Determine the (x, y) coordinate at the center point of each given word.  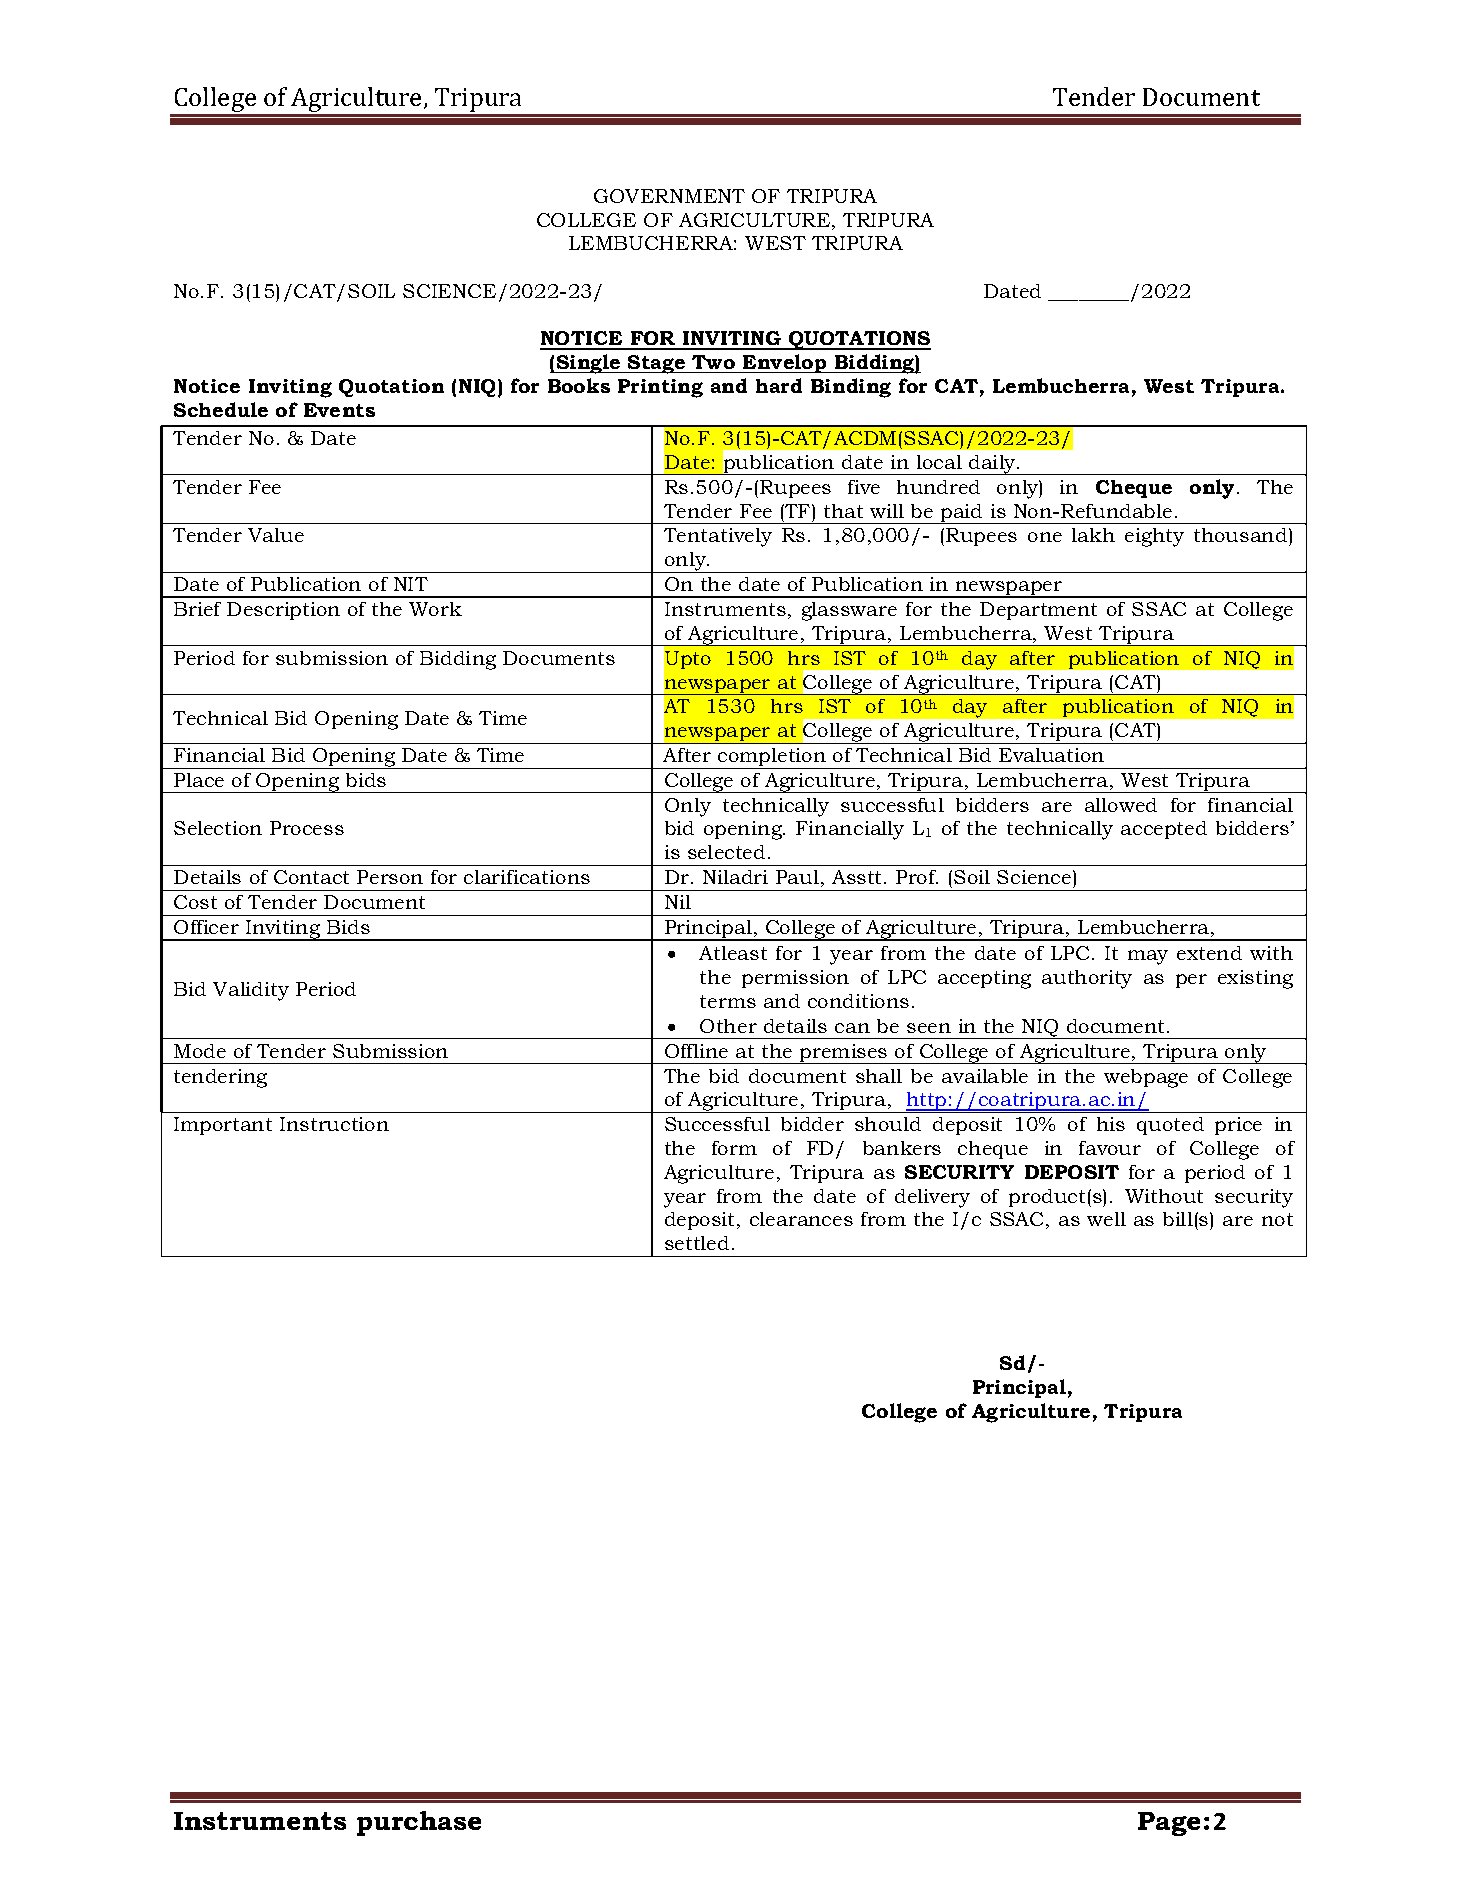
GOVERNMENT (669, 196)
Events (339, 410)
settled (697, 1243)
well (1106, 1219)
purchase (419, 1823)
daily (992, 465)
